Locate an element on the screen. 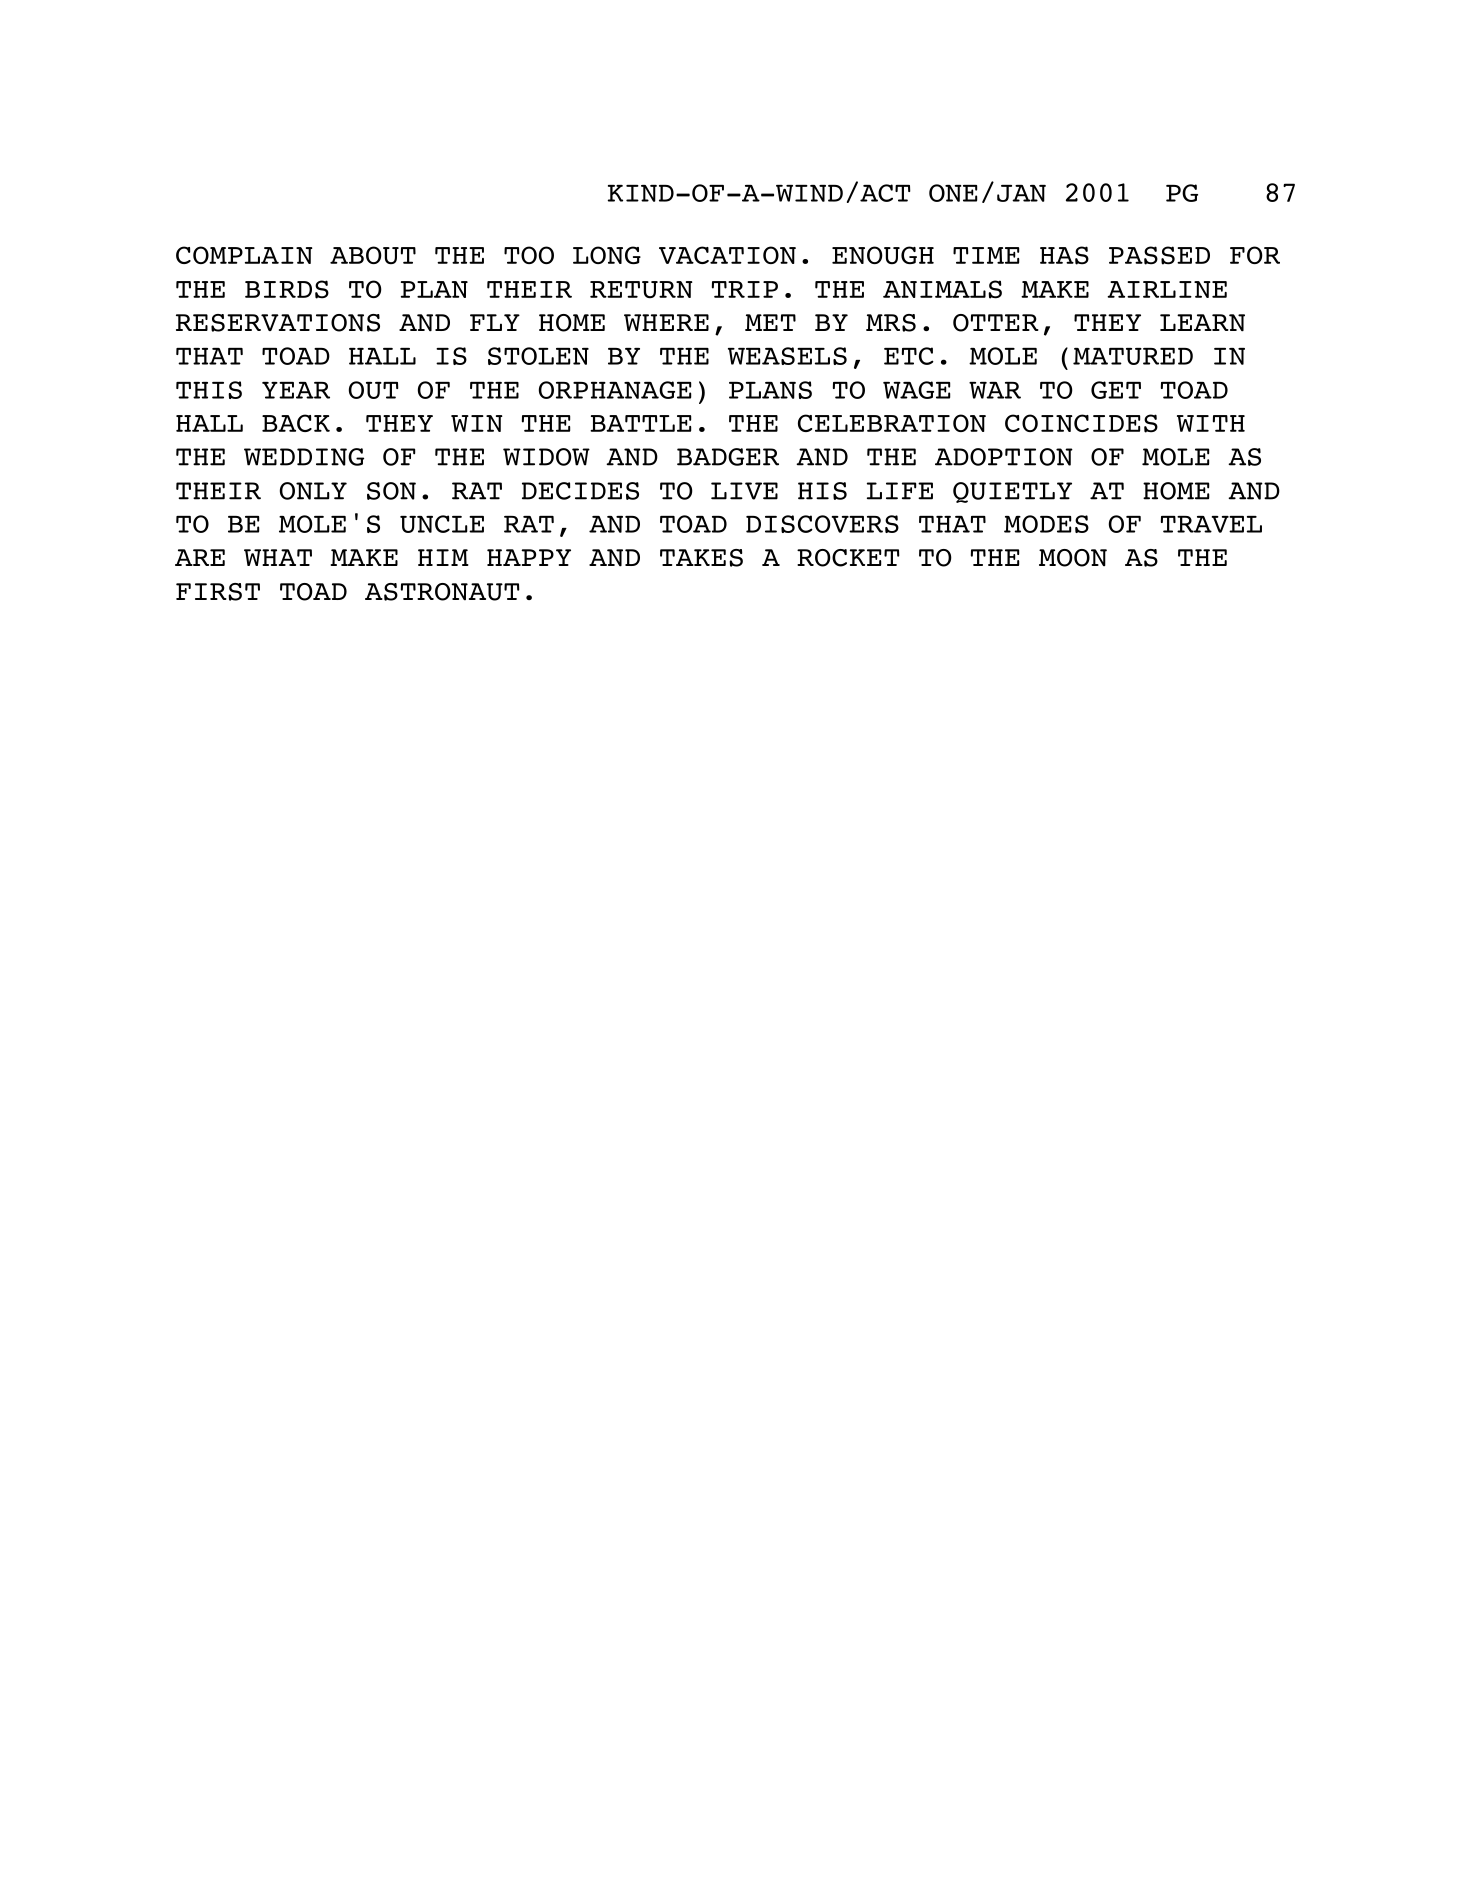 This screenshot has height=1900, width=1468. ABOUT is located at coordinates (373, 255).
